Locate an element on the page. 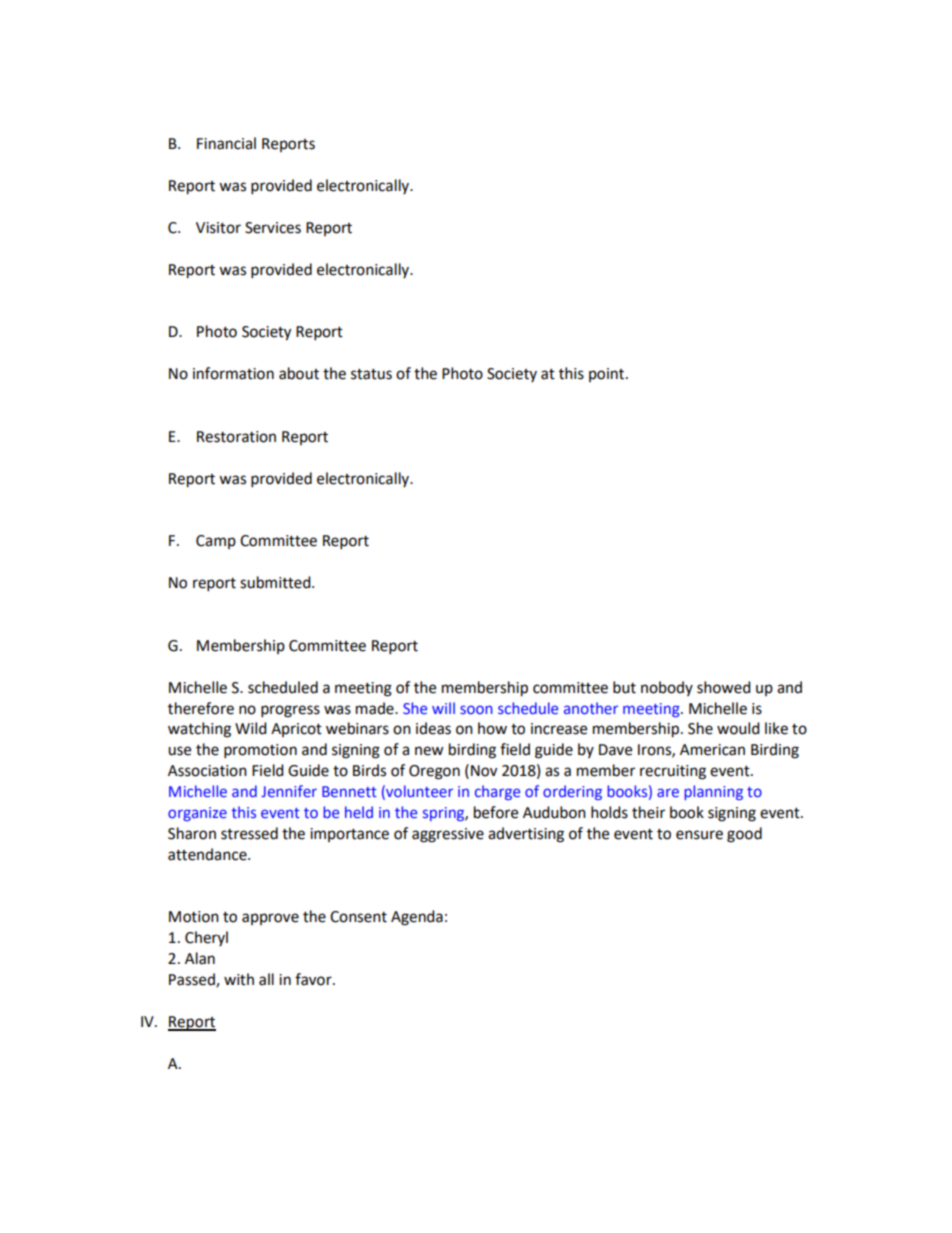  Financial is located at coordinates (226, 143).
